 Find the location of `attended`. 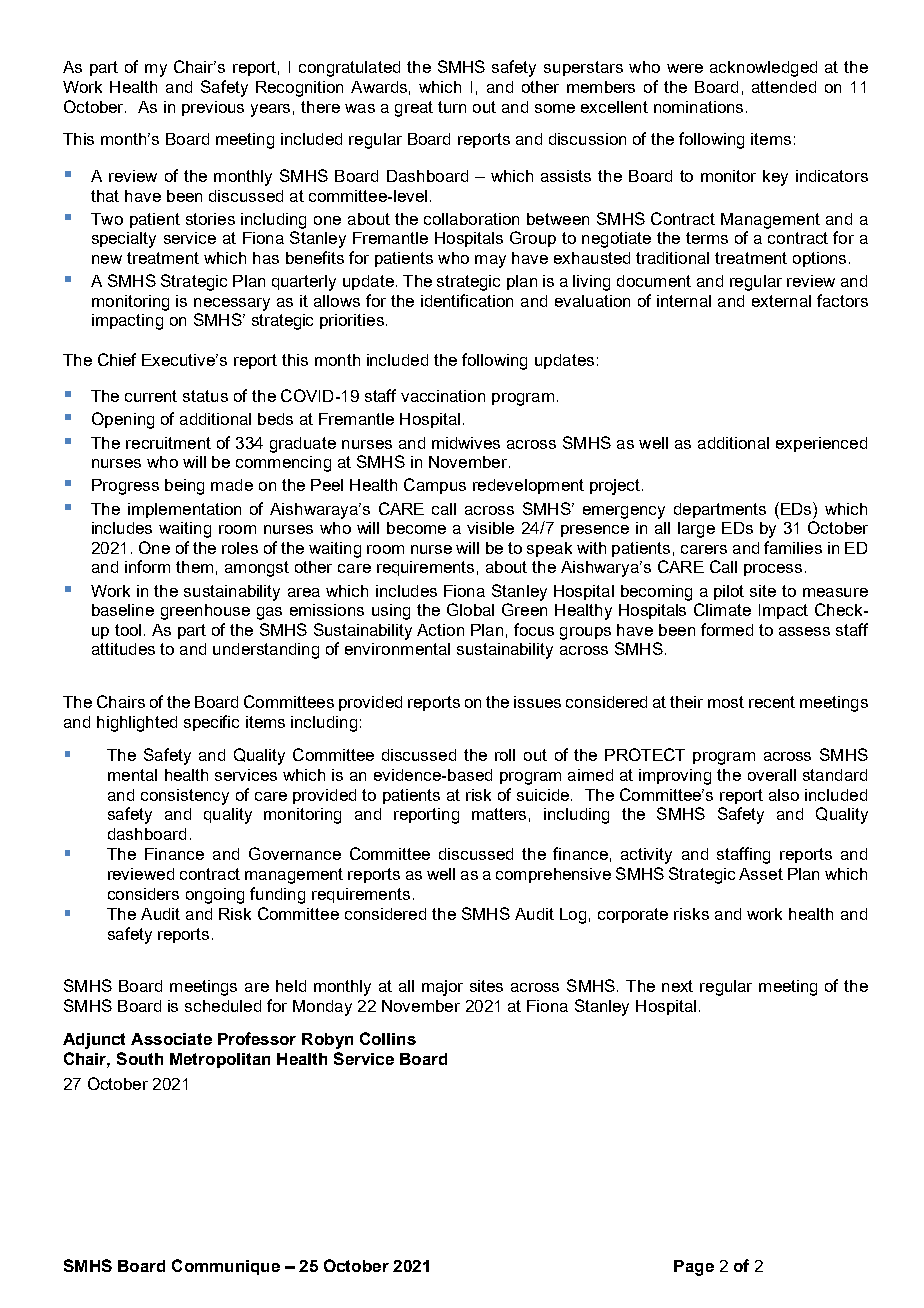

attended is located at coordinates (784, 87).
